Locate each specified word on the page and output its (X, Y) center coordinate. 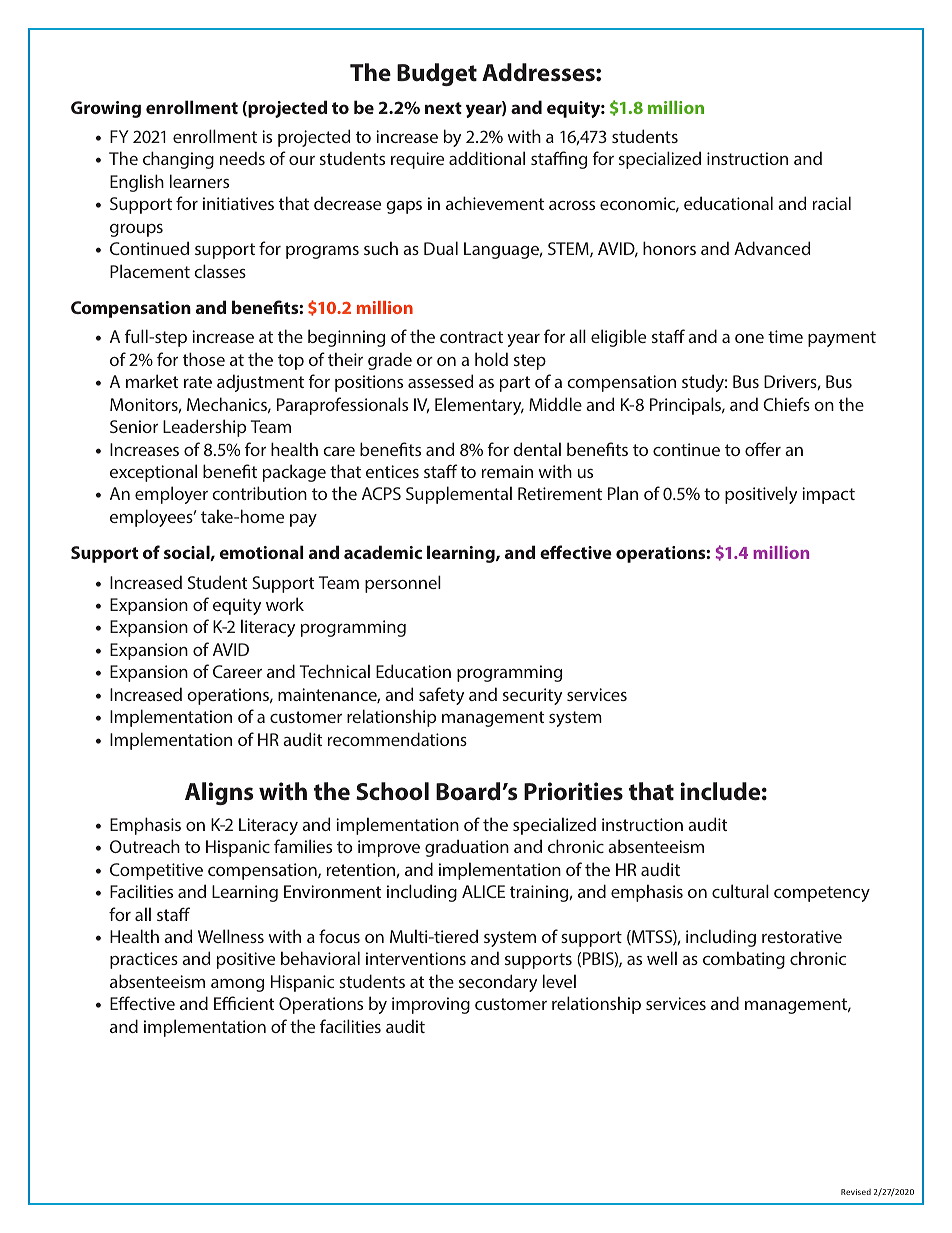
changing (178, 160)
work (285, 604)
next (443, 108)
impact (828, 495)
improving (431, 1005)
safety (441, 696)
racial (832, 203)
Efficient (244, 1003)
